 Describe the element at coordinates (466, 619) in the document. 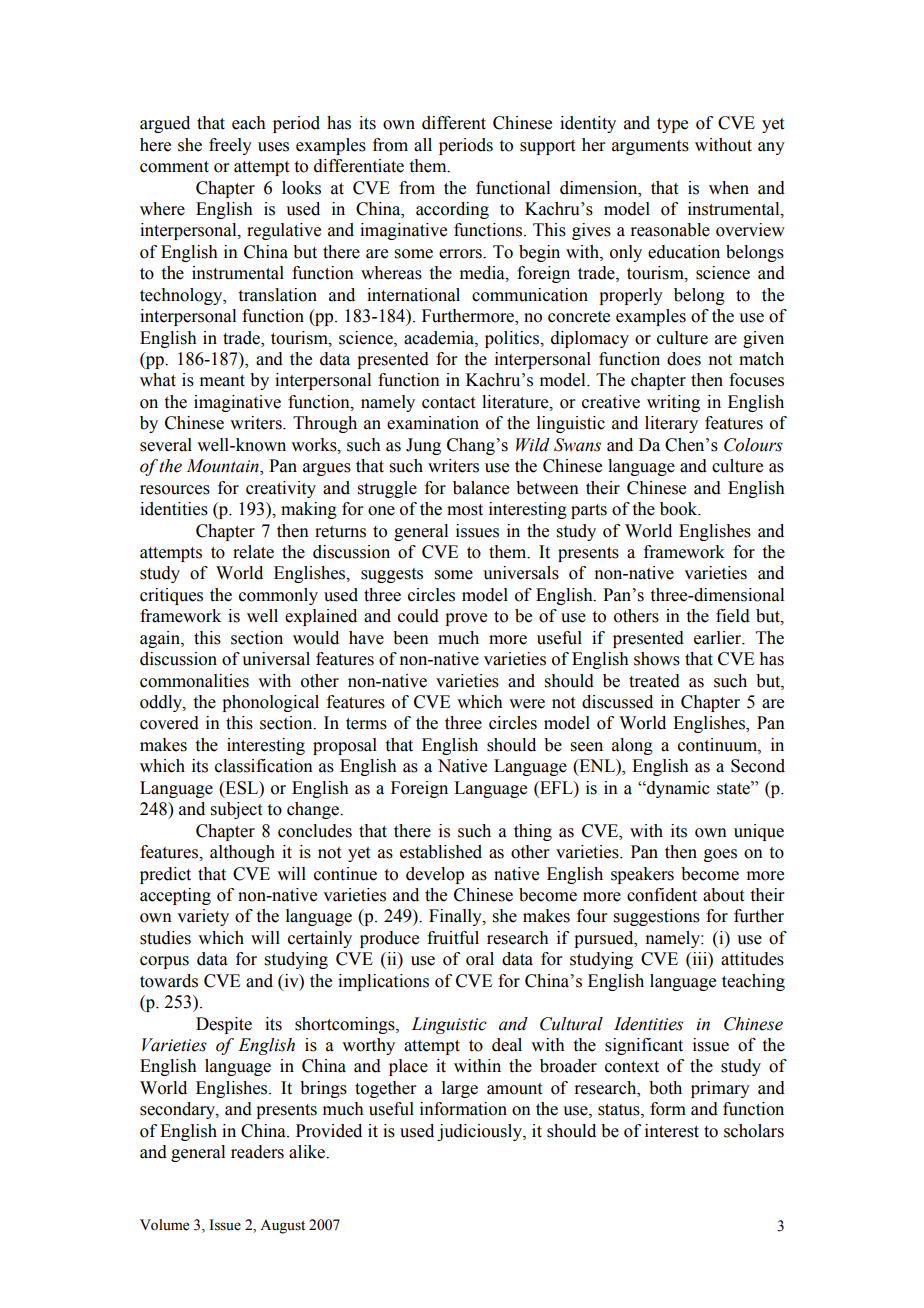

I see `prove` at that location.
